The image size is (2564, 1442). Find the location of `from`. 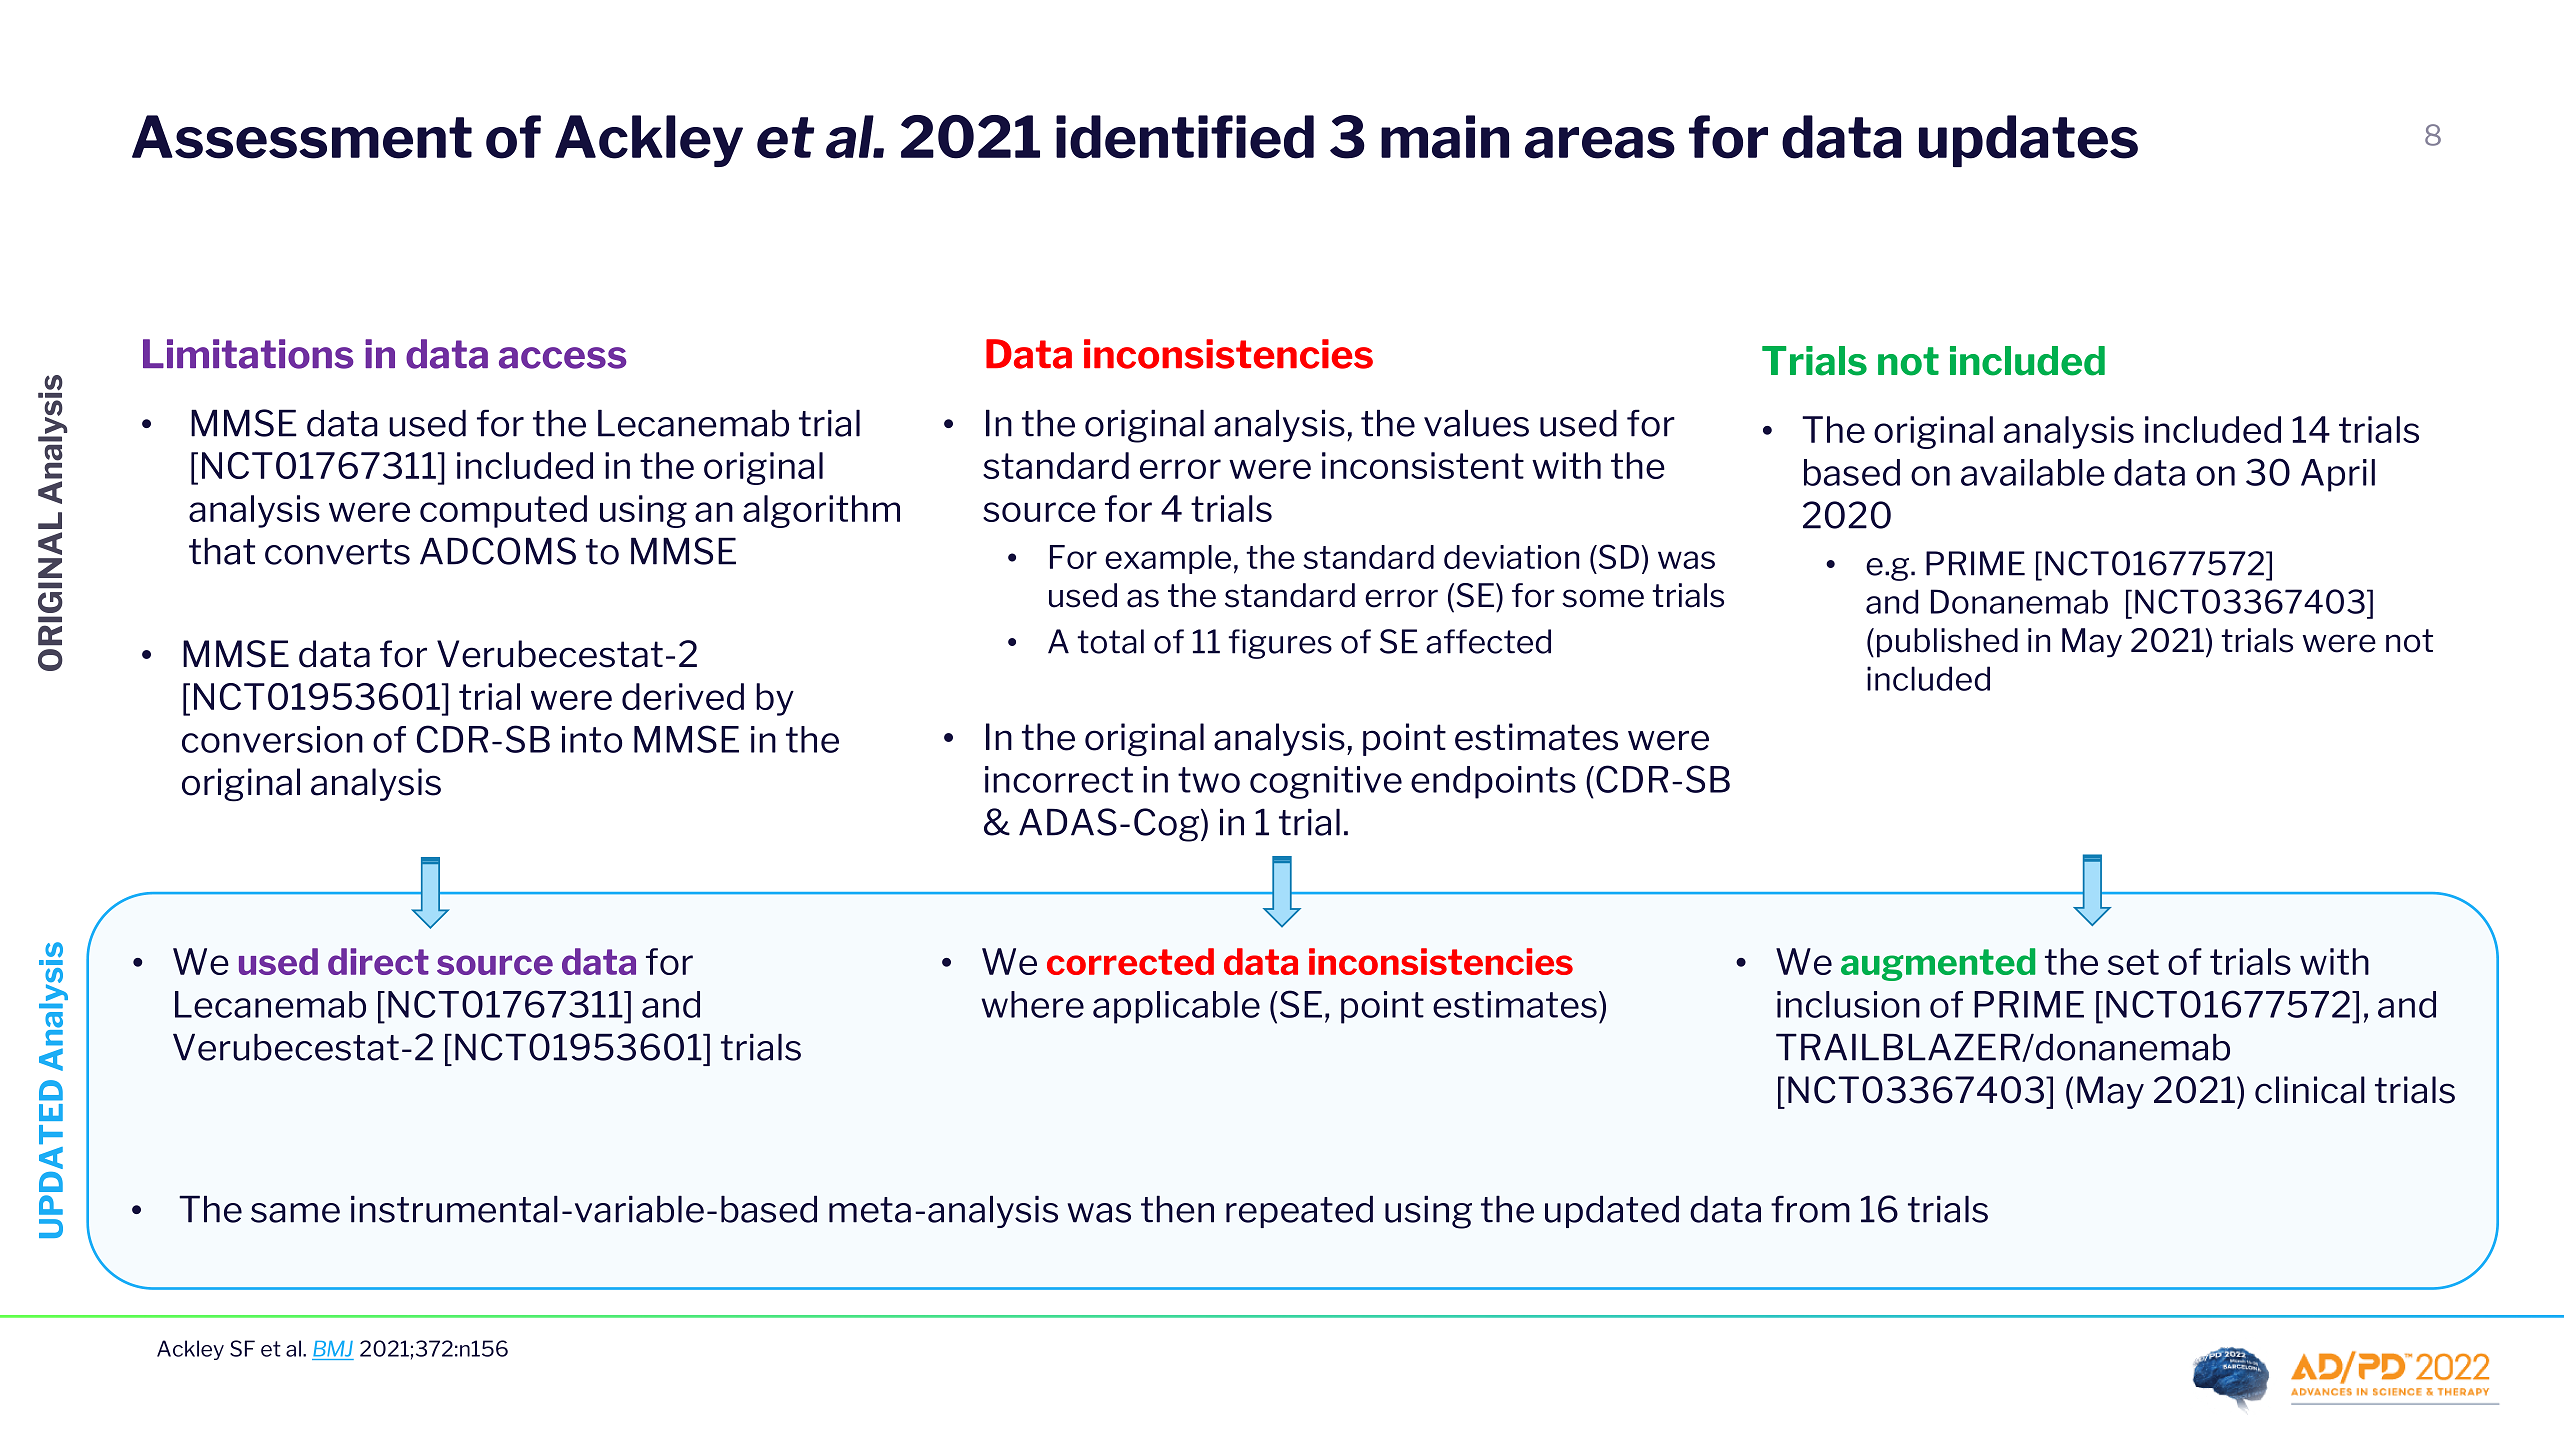

from is located at coordinates (1810, 1209).
